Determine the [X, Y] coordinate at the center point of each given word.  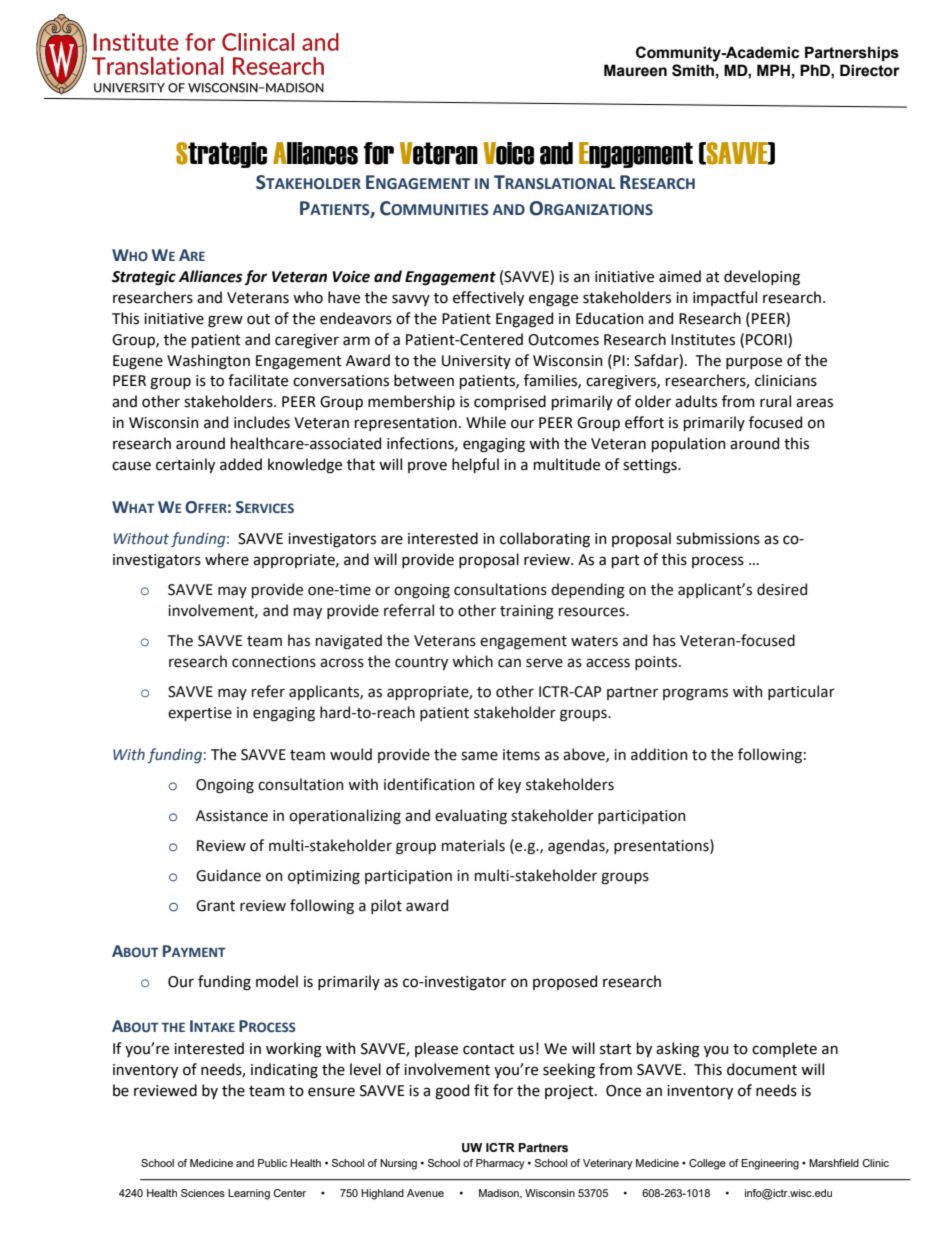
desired [782, 589]
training [527, 612]
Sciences [203, 1193]
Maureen [635, 70]
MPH [773, 70]
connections [274, 662]
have [344, 297]
